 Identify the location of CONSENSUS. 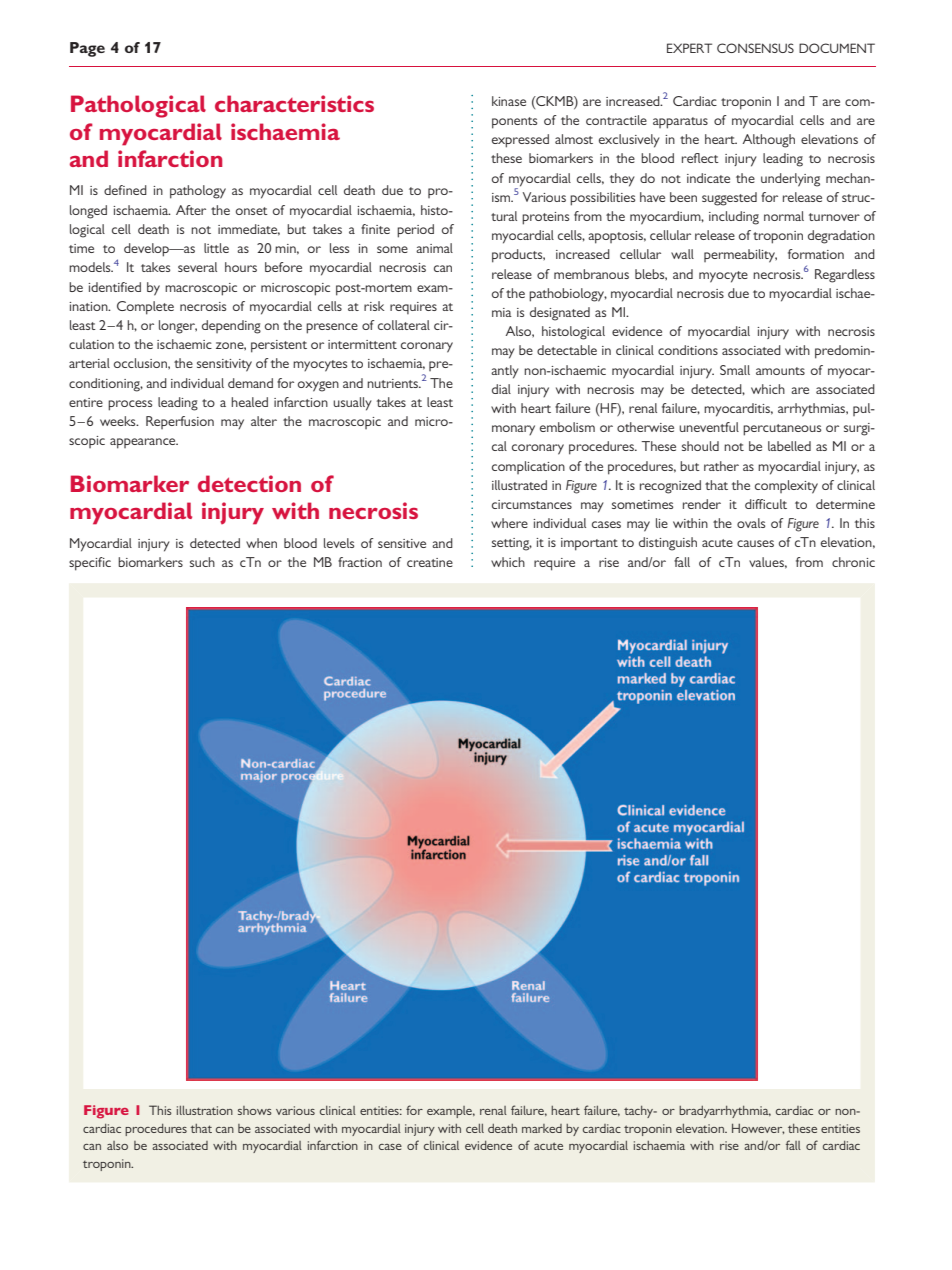
(755, 48).
